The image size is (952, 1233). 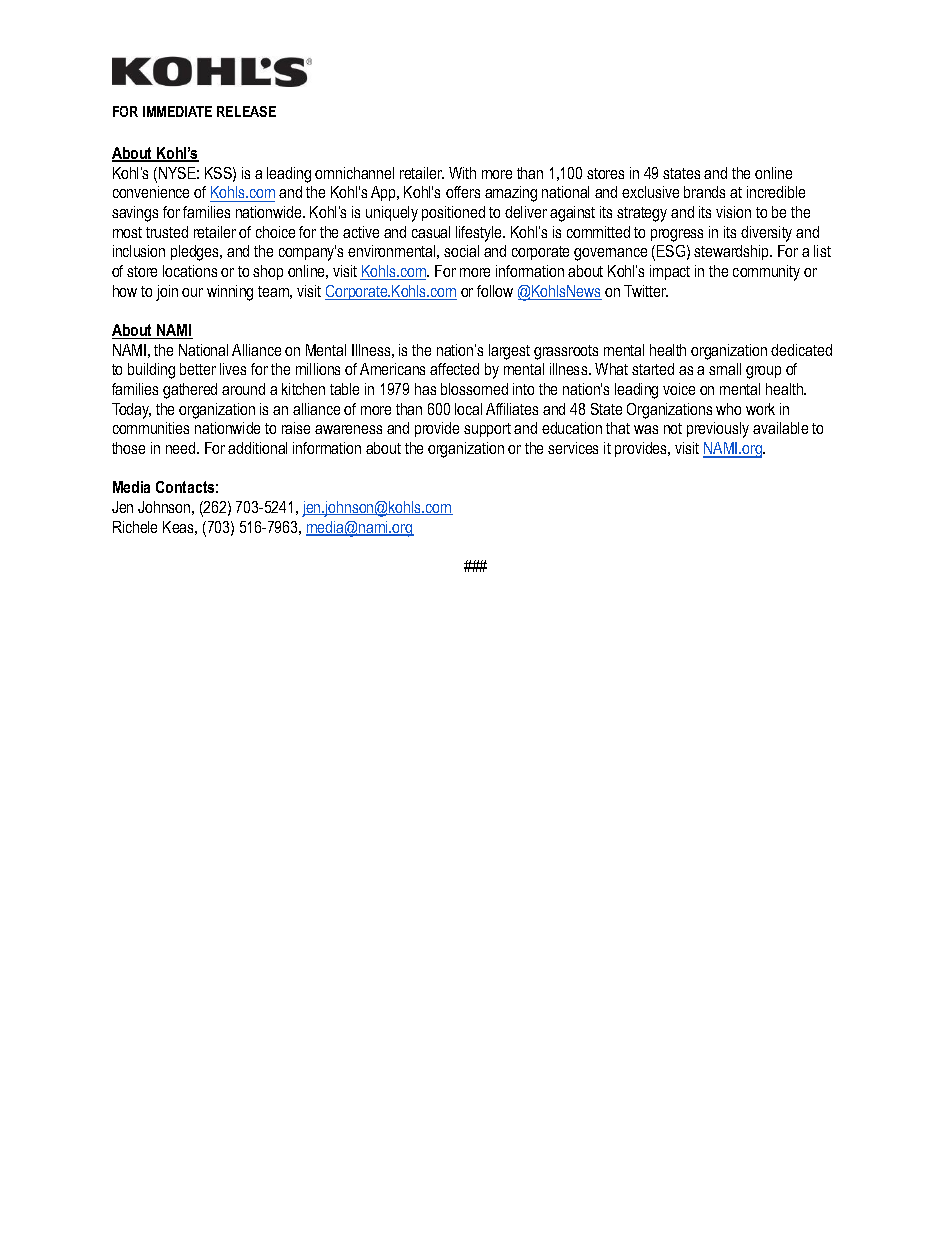 What do you see at coordinates (246, 111) in the screenshot?
I see `RELEASE` at bounding box center [246, 111].
